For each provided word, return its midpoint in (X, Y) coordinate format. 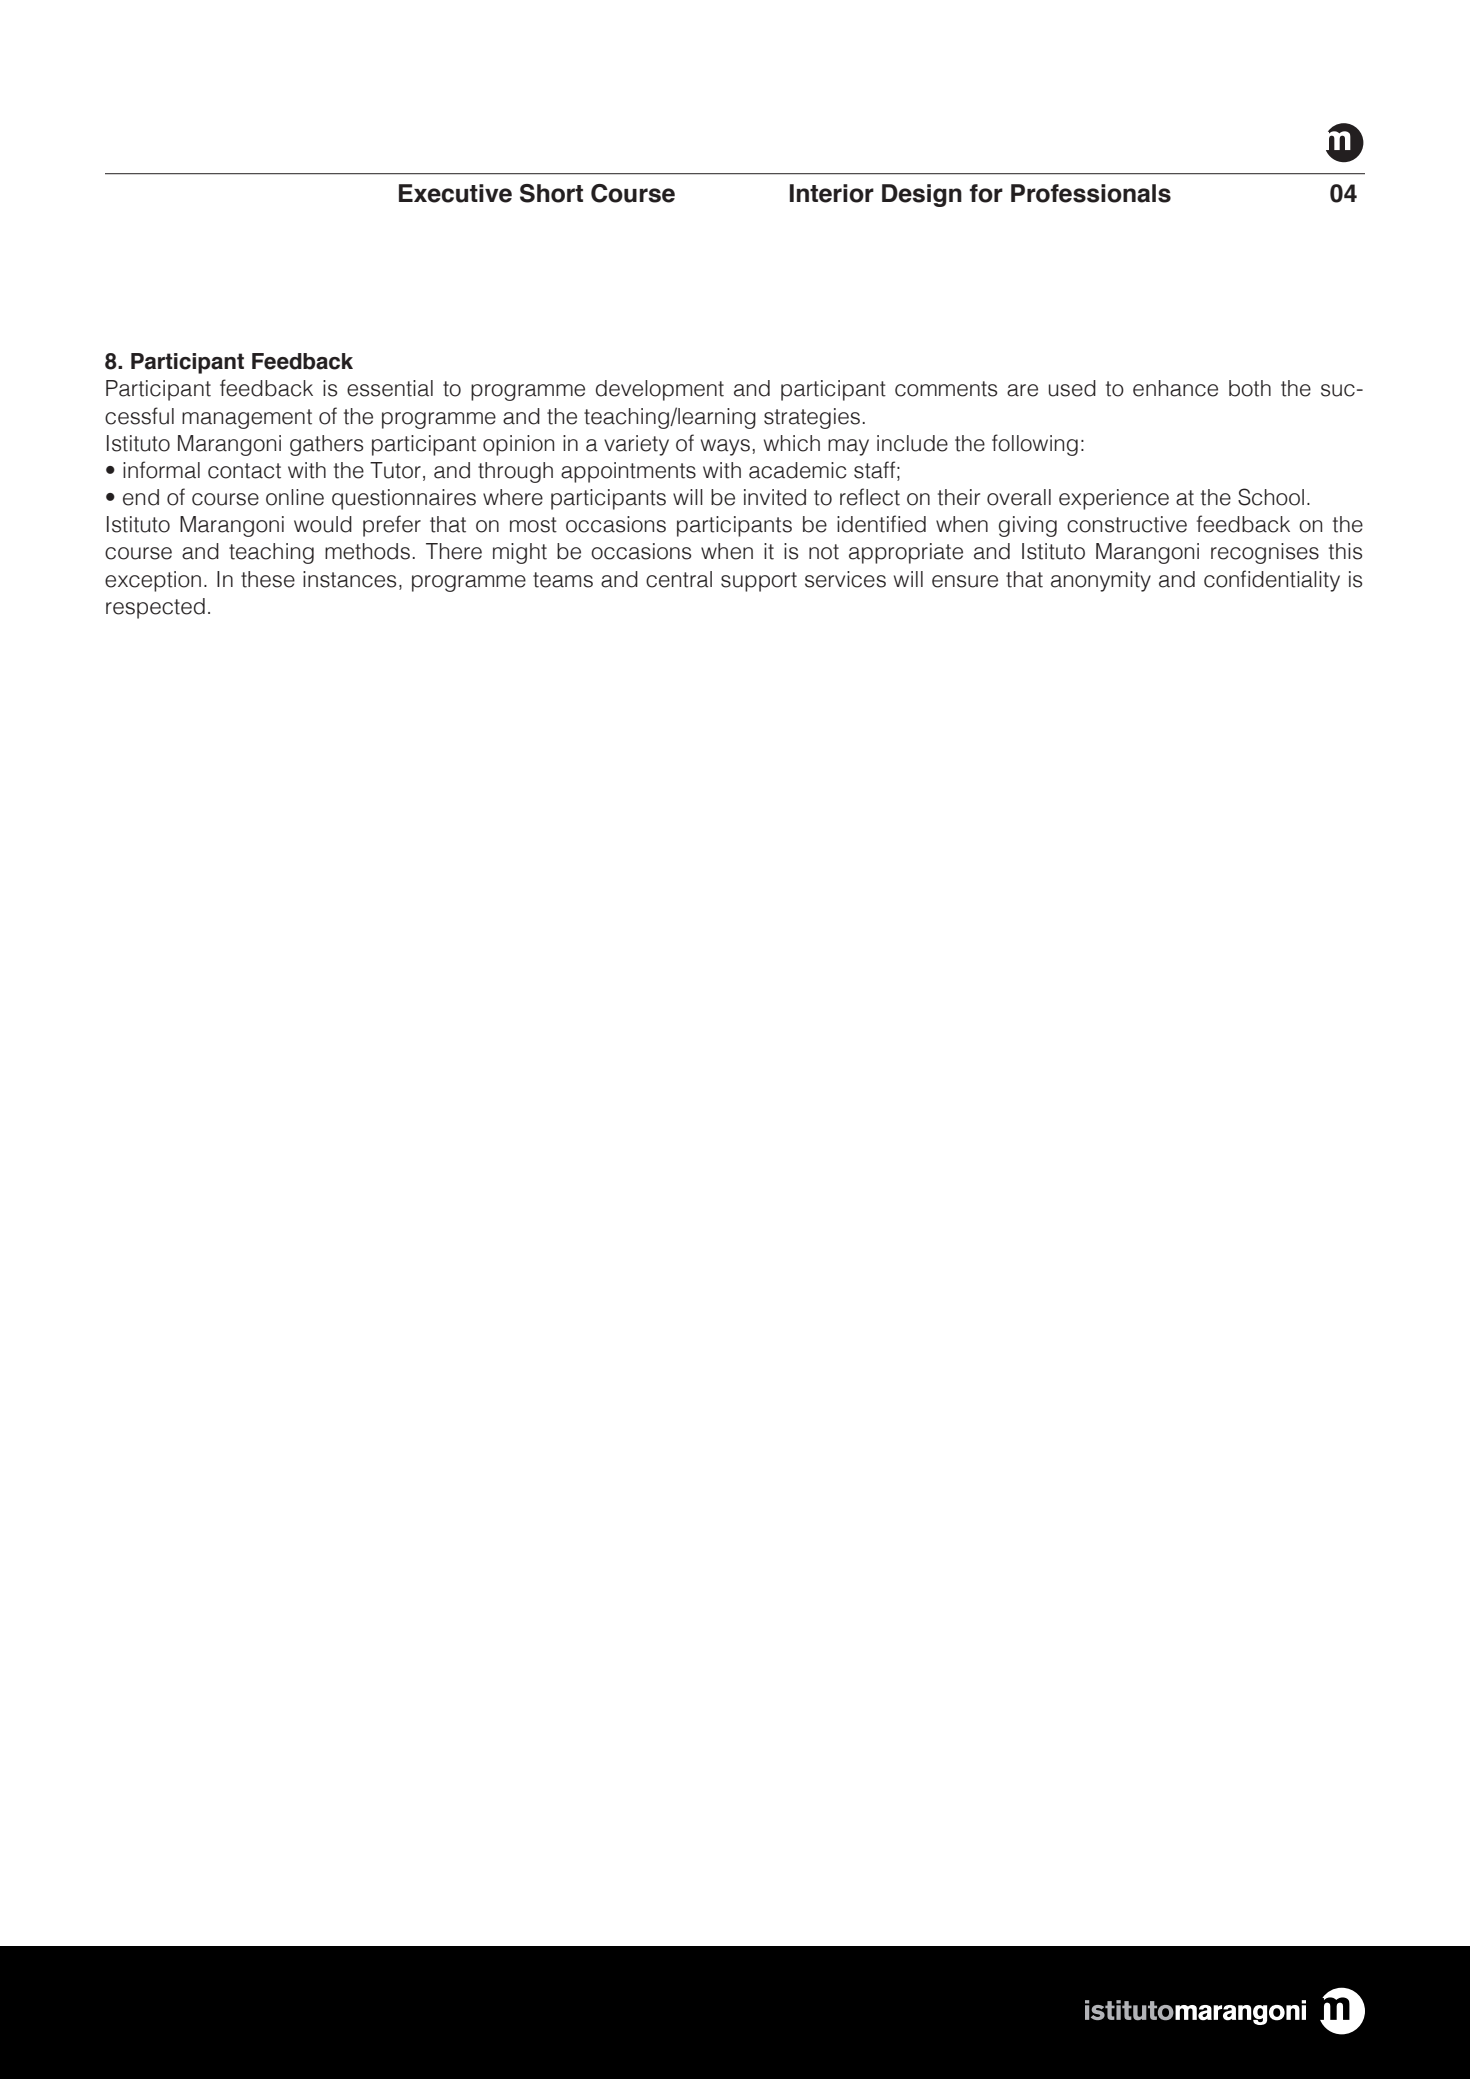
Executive (455, 193)
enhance (1175, 388)
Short (551, 193)
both (1250, 388)
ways (725, 447)
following (1035, 445)
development (660, 390)
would (323, 524)
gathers (326, 445)
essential (390, 388)
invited (775, 497)
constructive (1127, 524)
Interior (832, 193)
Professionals (1091, 193)
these (268, 579)
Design (922, 195)
